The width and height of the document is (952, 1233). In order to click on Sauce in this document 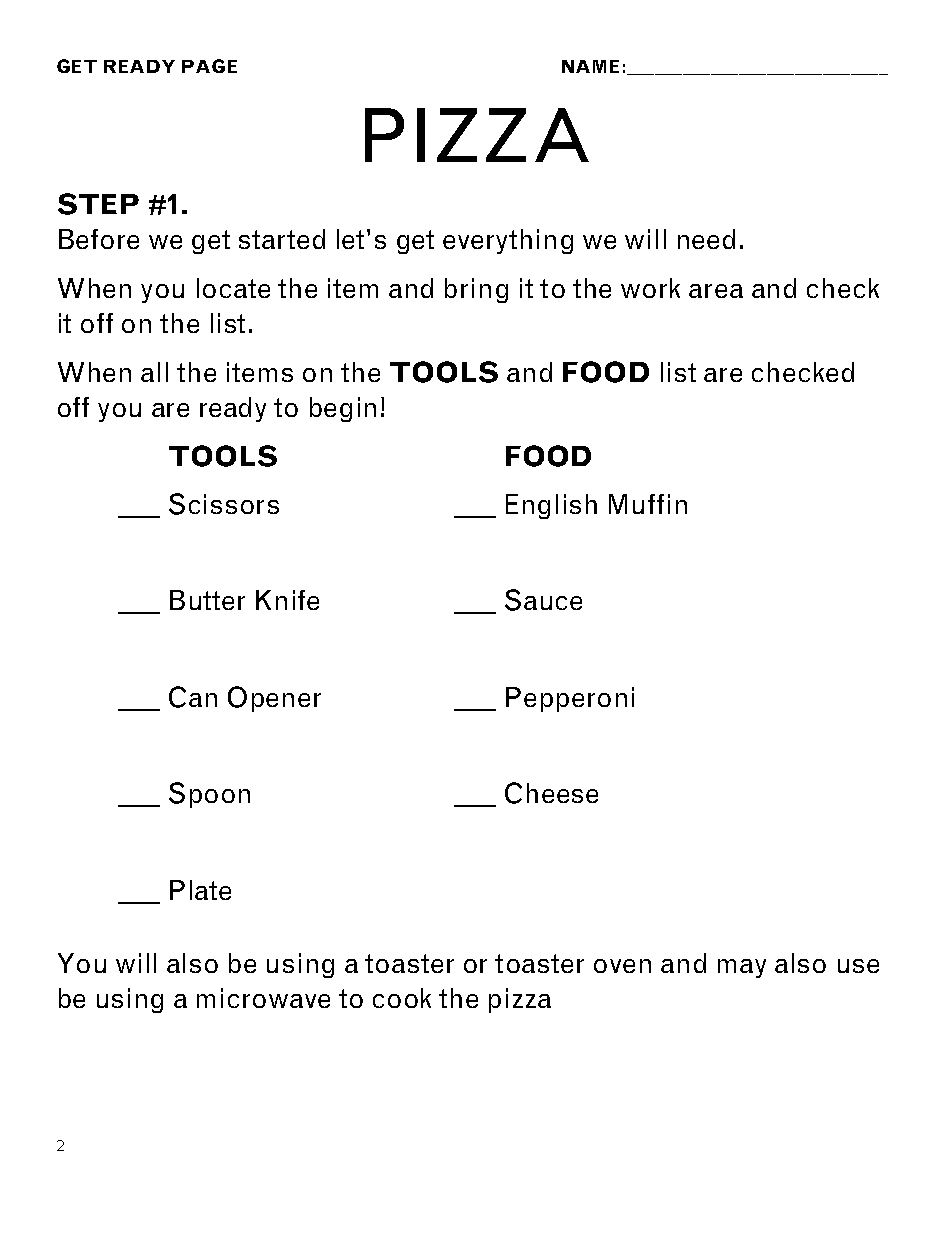, I will do `click(543, 600)`.
